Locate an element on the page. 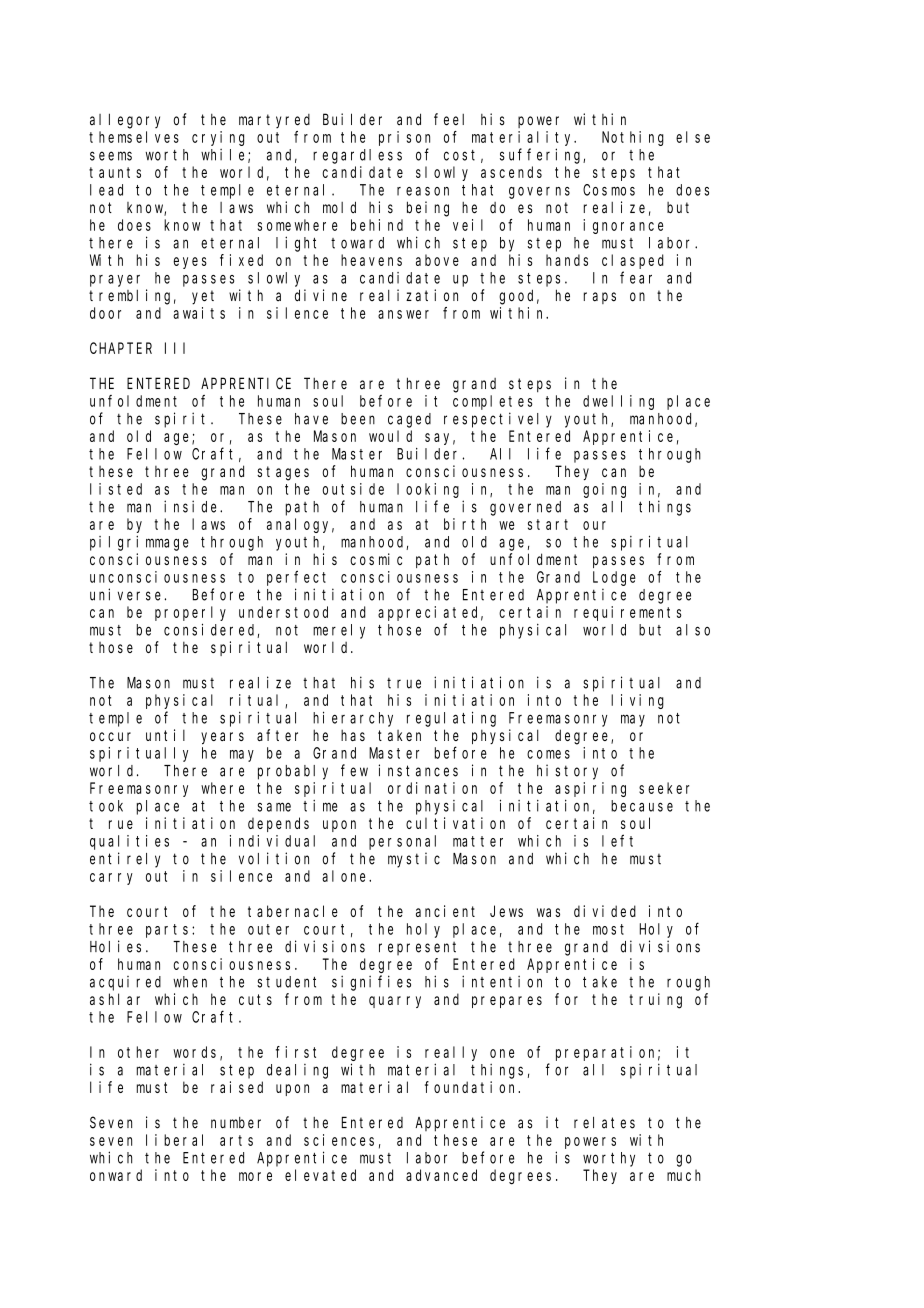 This image has width=924, height=1308. dealing is located at coordinates (297, 1071).
